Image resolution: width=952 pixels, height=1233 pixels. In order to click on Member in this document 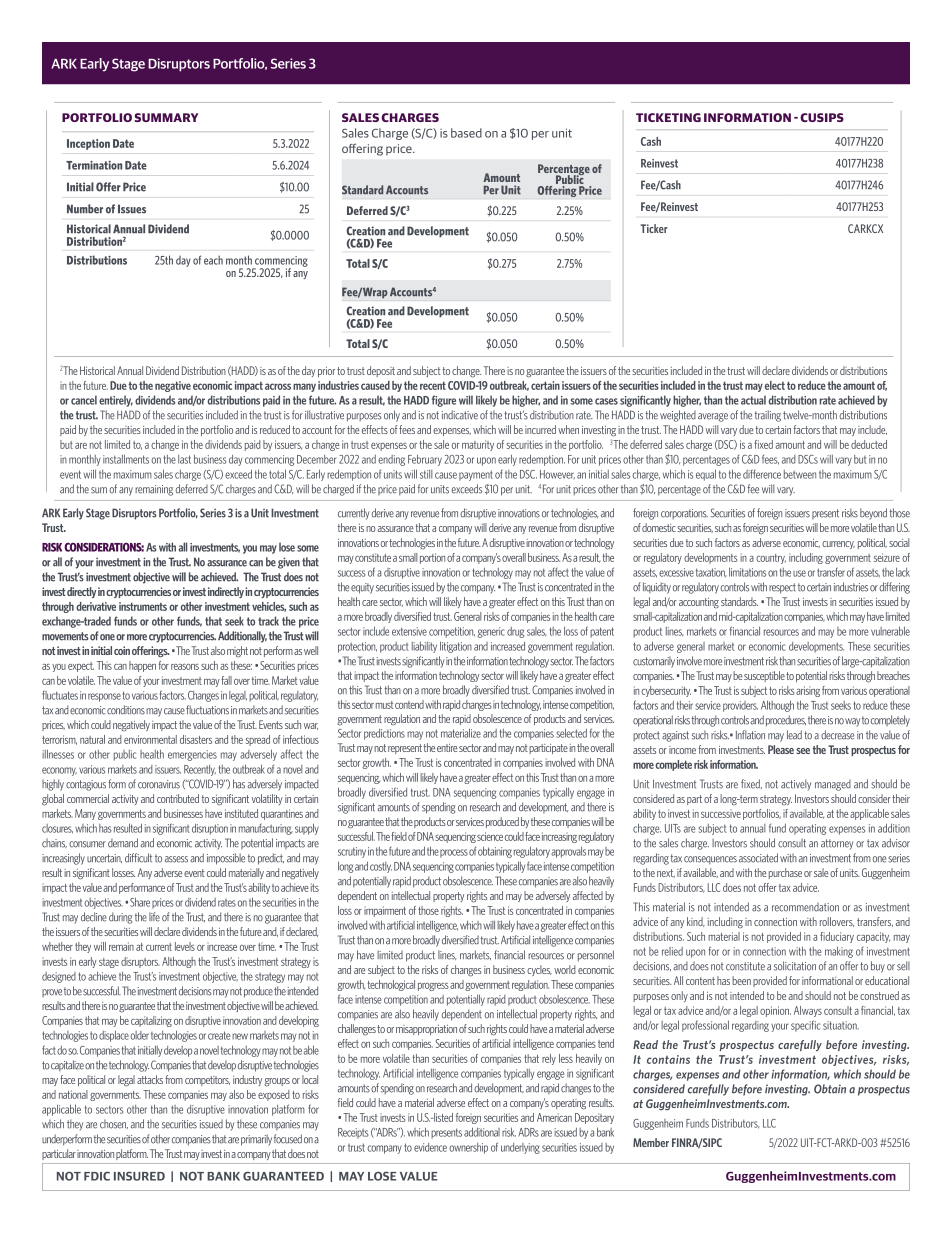, I will do `click(651, 1142)`.
